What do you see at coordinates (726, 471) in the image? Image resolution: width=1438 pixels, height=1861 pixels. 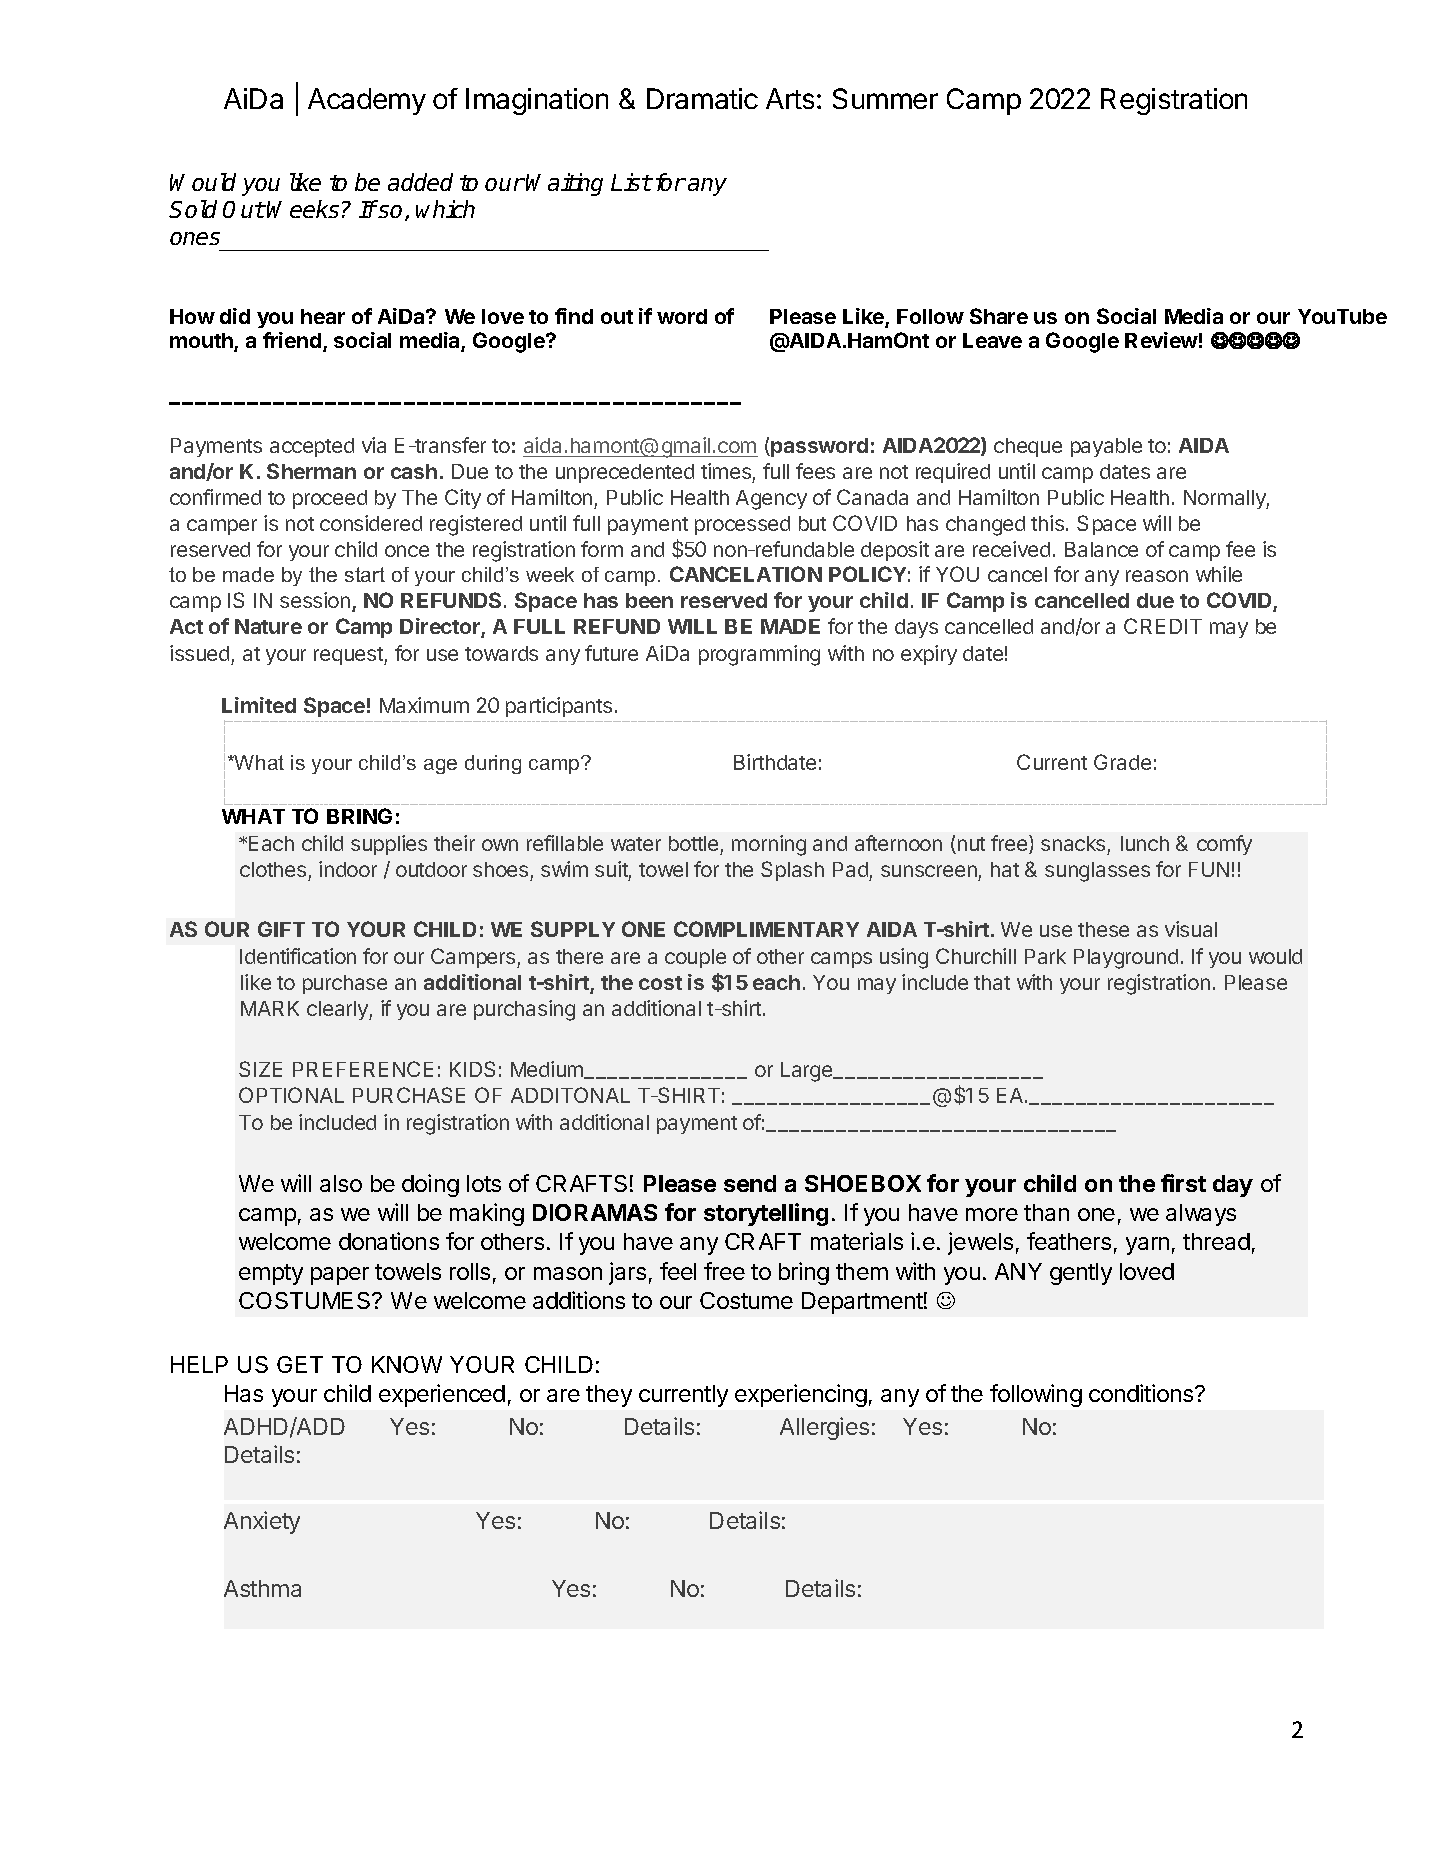 I see `times` at bounding box center [726, 471].
